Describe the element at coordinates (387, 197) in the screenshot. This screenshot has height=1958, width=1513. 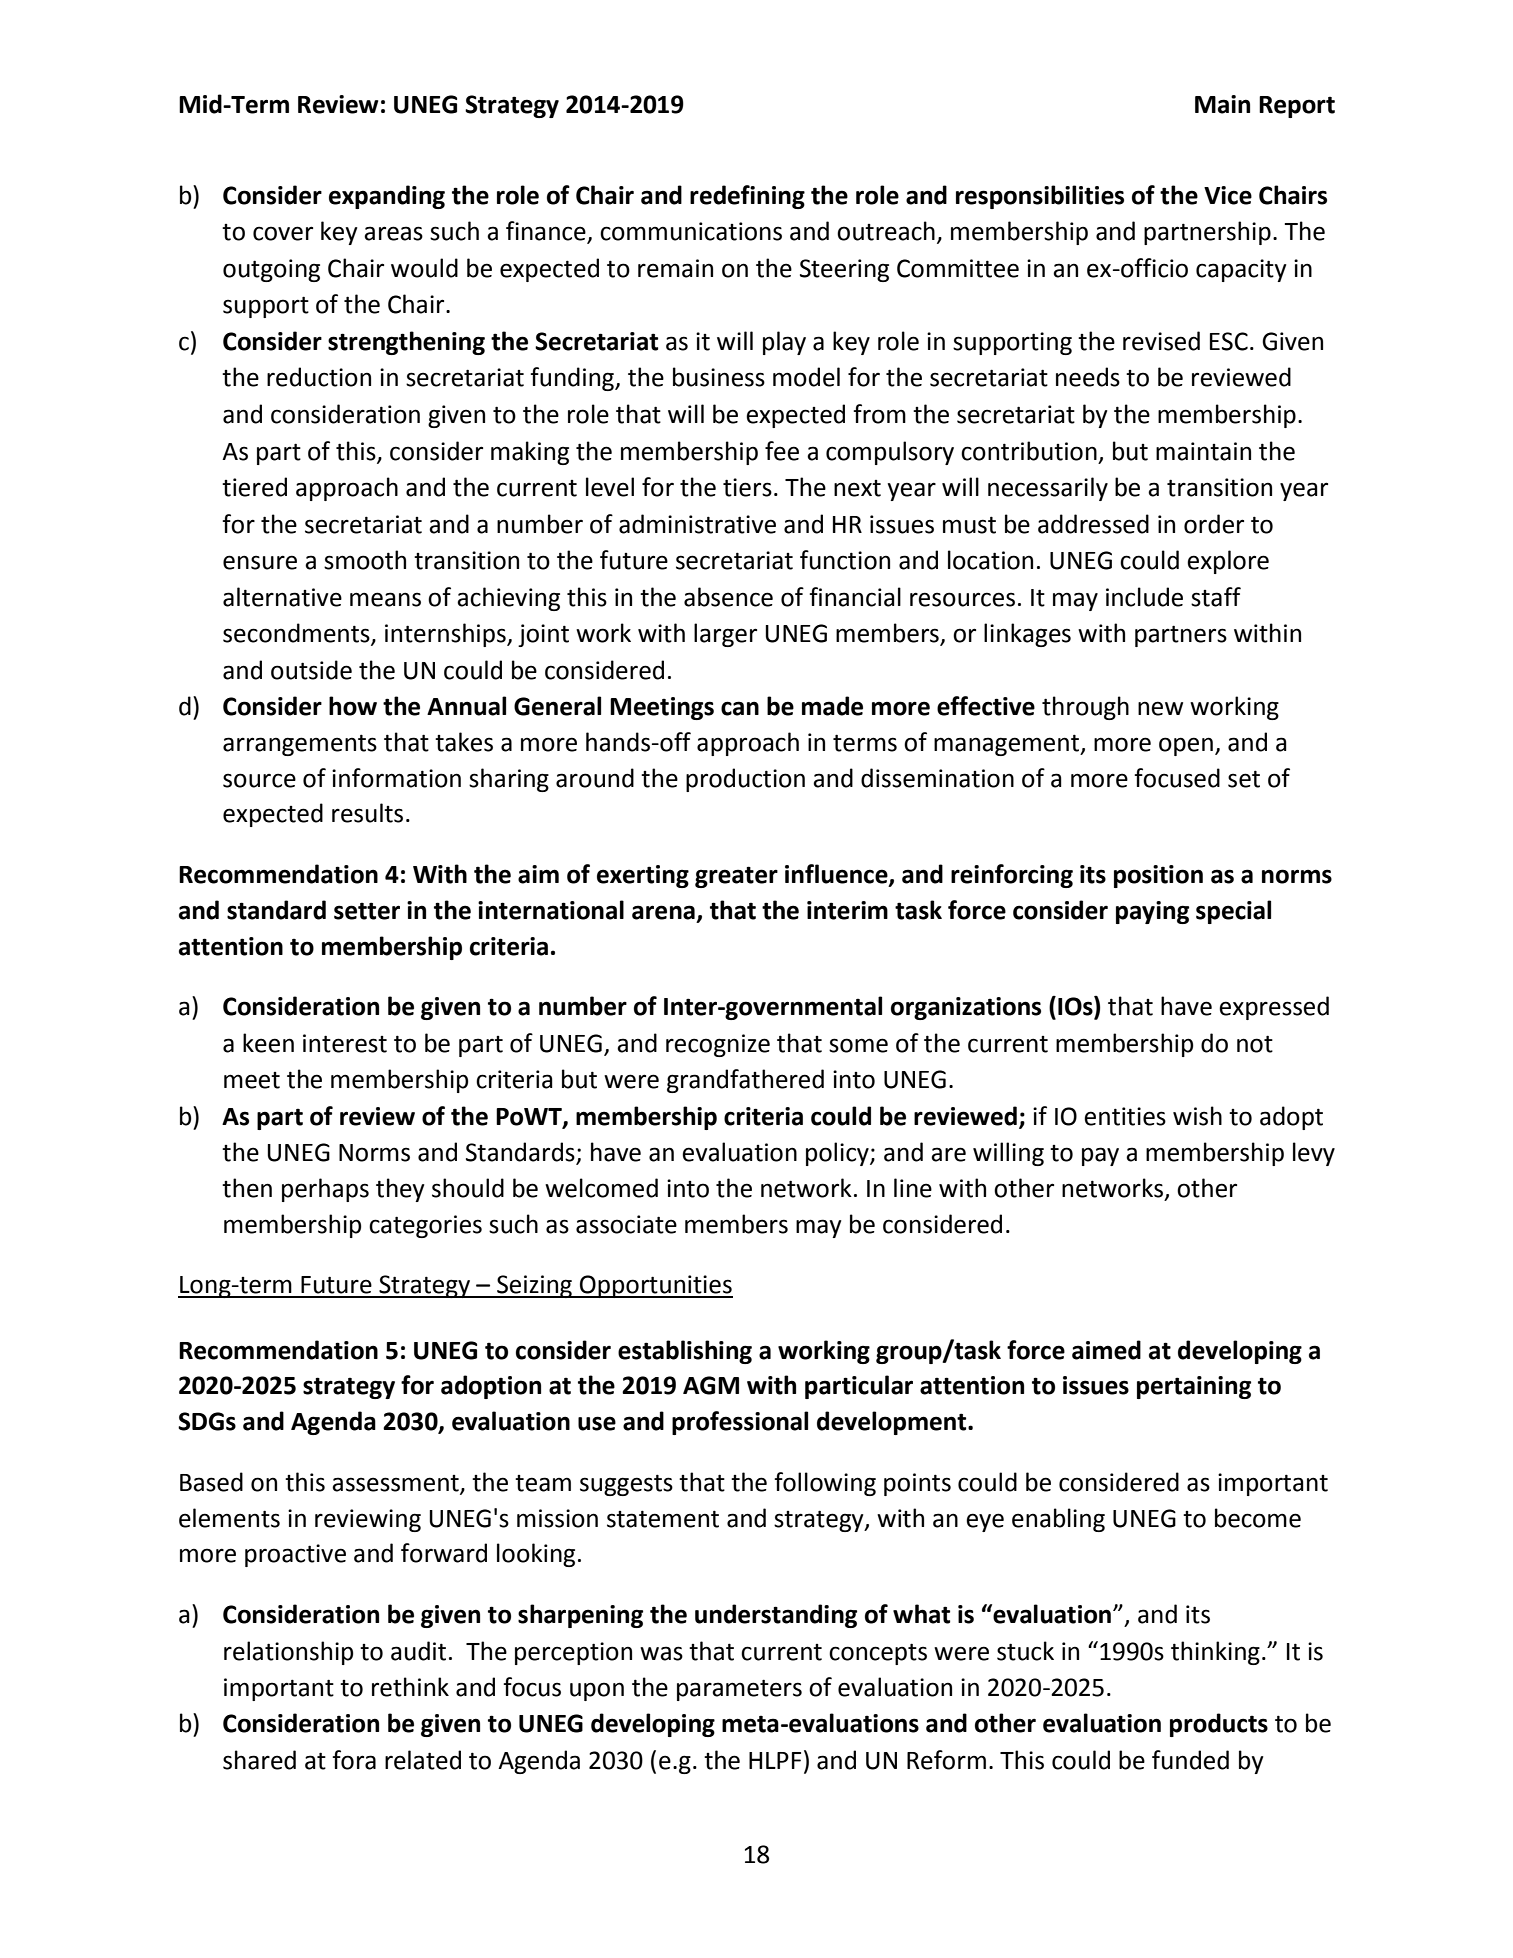
I see `expanding` at that location.
